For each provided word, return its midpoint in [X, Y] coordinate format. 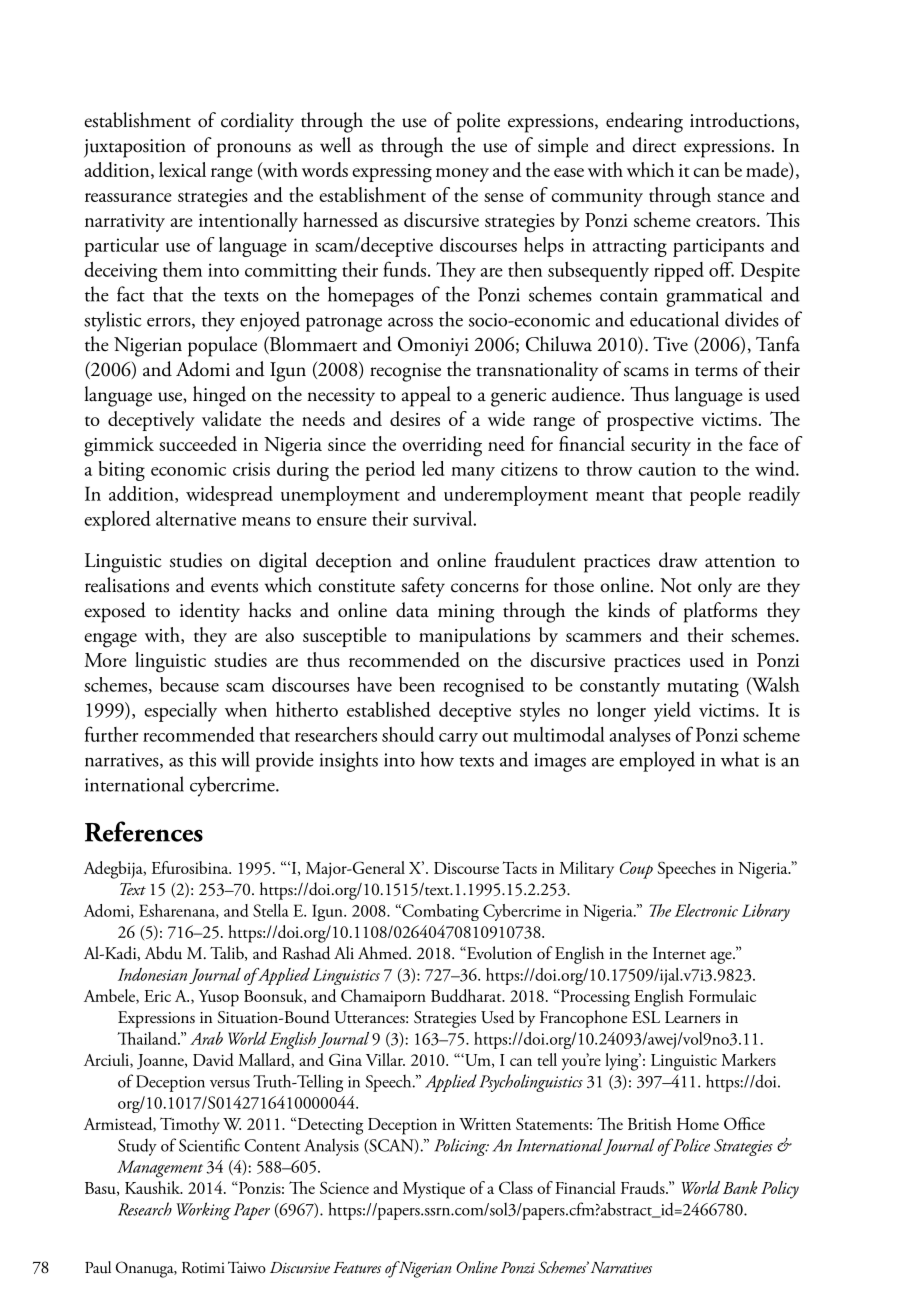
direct [654, 145]
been [417, 684]
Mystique [434, 1190]
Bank [740, 1187]
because [189, 684]
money [462, 175]
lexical [182, 169]
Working [203, 1211]
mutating [703, 687]
